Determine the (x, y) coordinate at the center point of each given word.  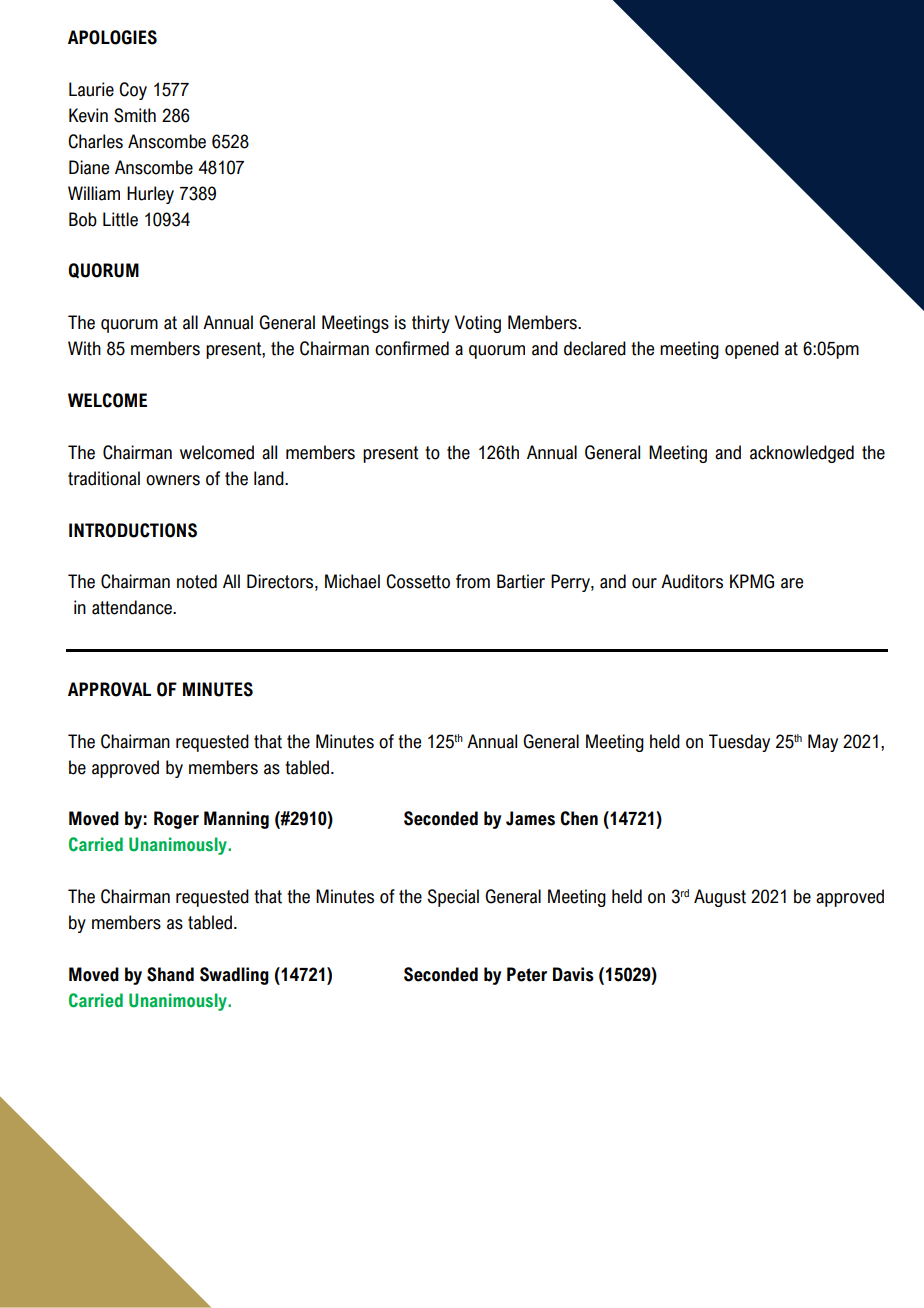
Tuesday (739, 743)
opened (752, 350)
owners (173, 480)
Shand (170, 974)
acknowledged (802, 454)
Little (120, 219)
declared (595, 348)
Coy (133, 91)
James (530, 818)
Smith (135, 115)
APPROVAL (109, 689)
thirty (431, 324)
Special (453, 898)
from (473, 581)
